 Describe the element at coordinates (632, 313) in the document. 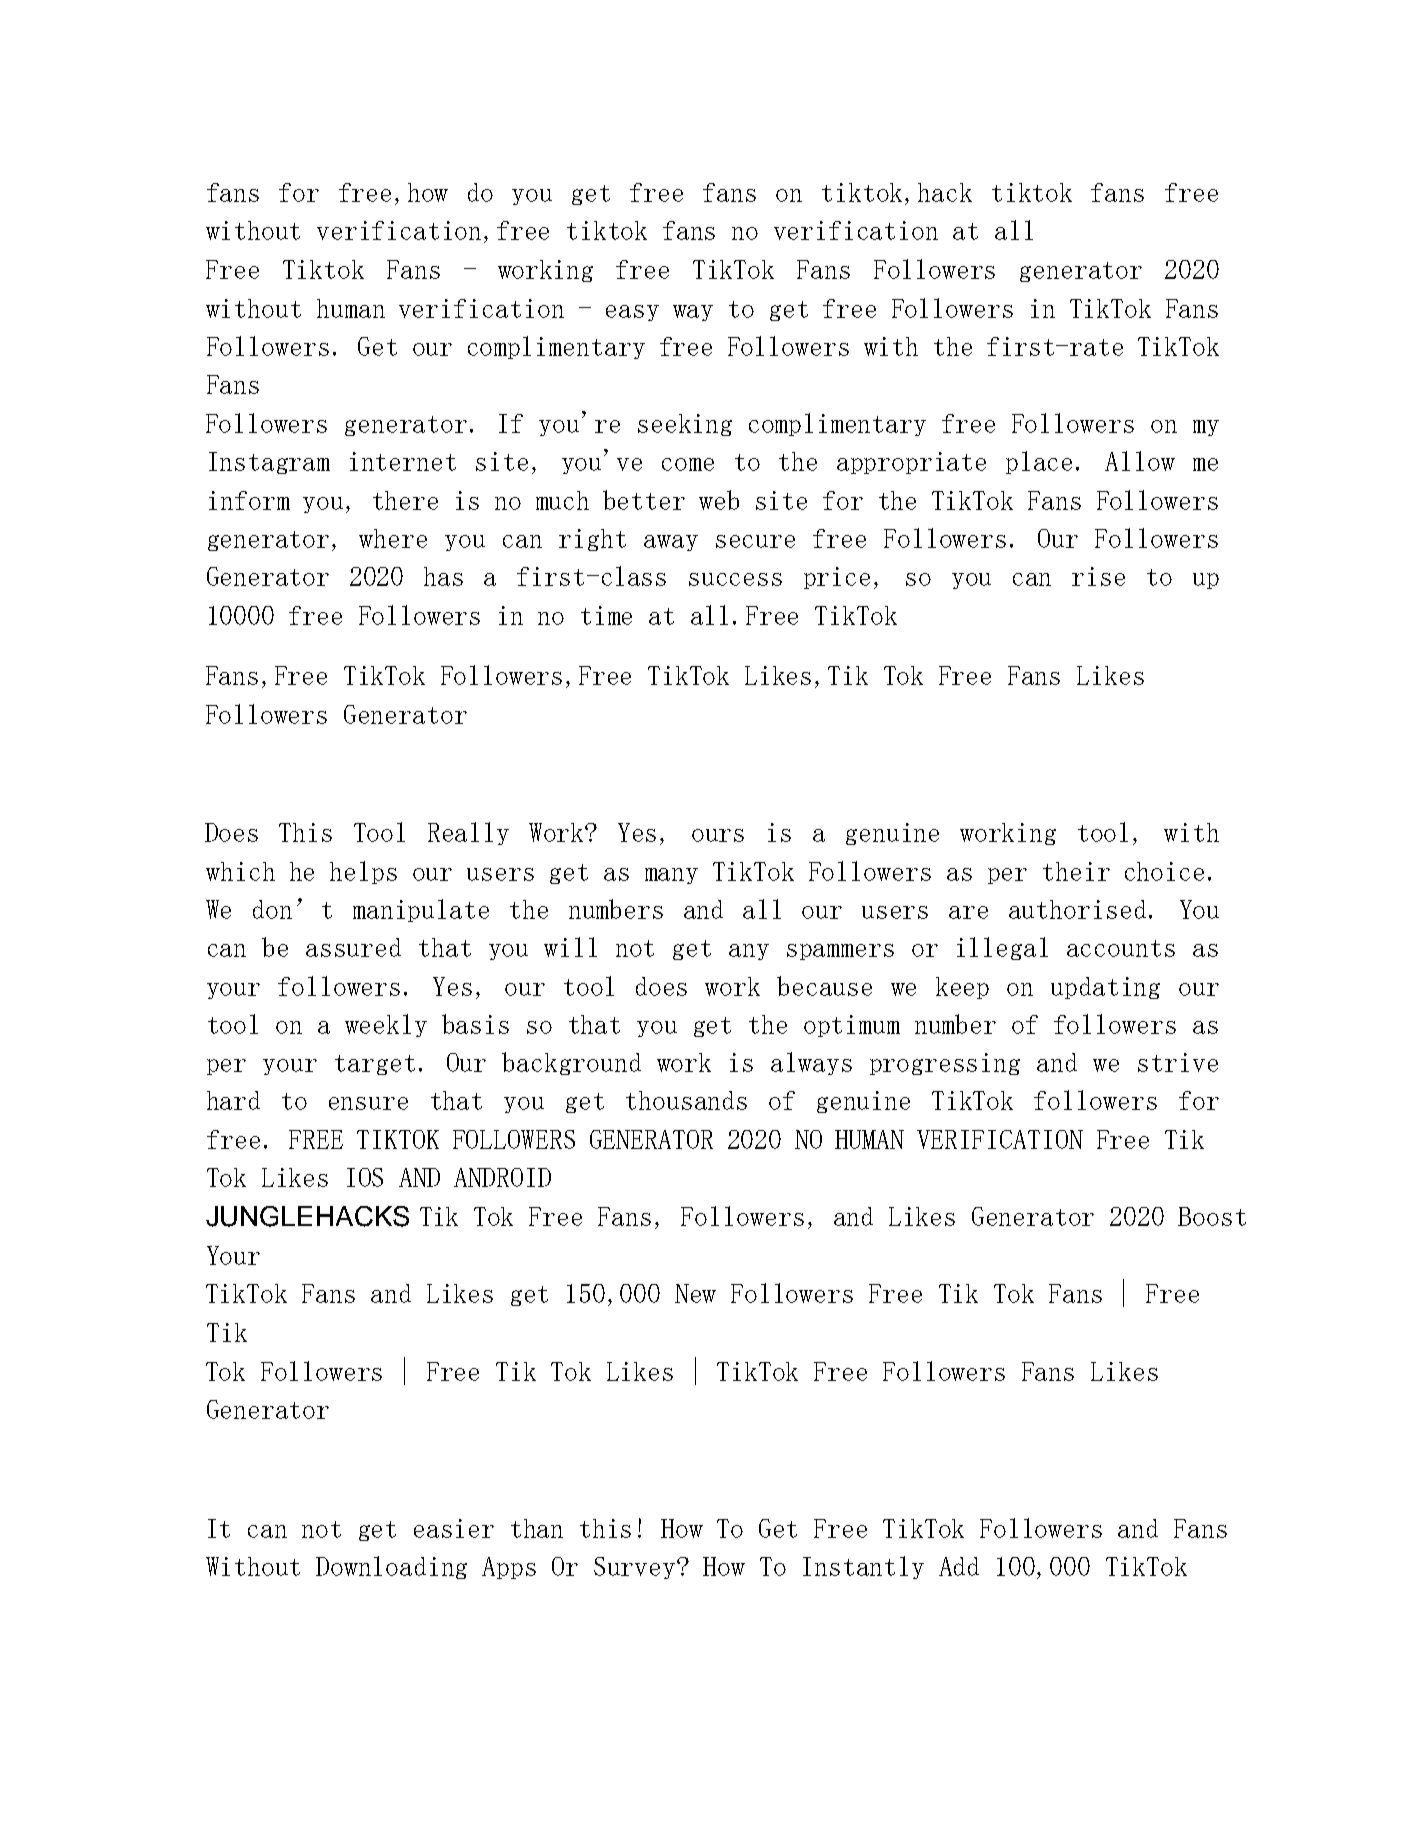

I see `easy` at that location.
